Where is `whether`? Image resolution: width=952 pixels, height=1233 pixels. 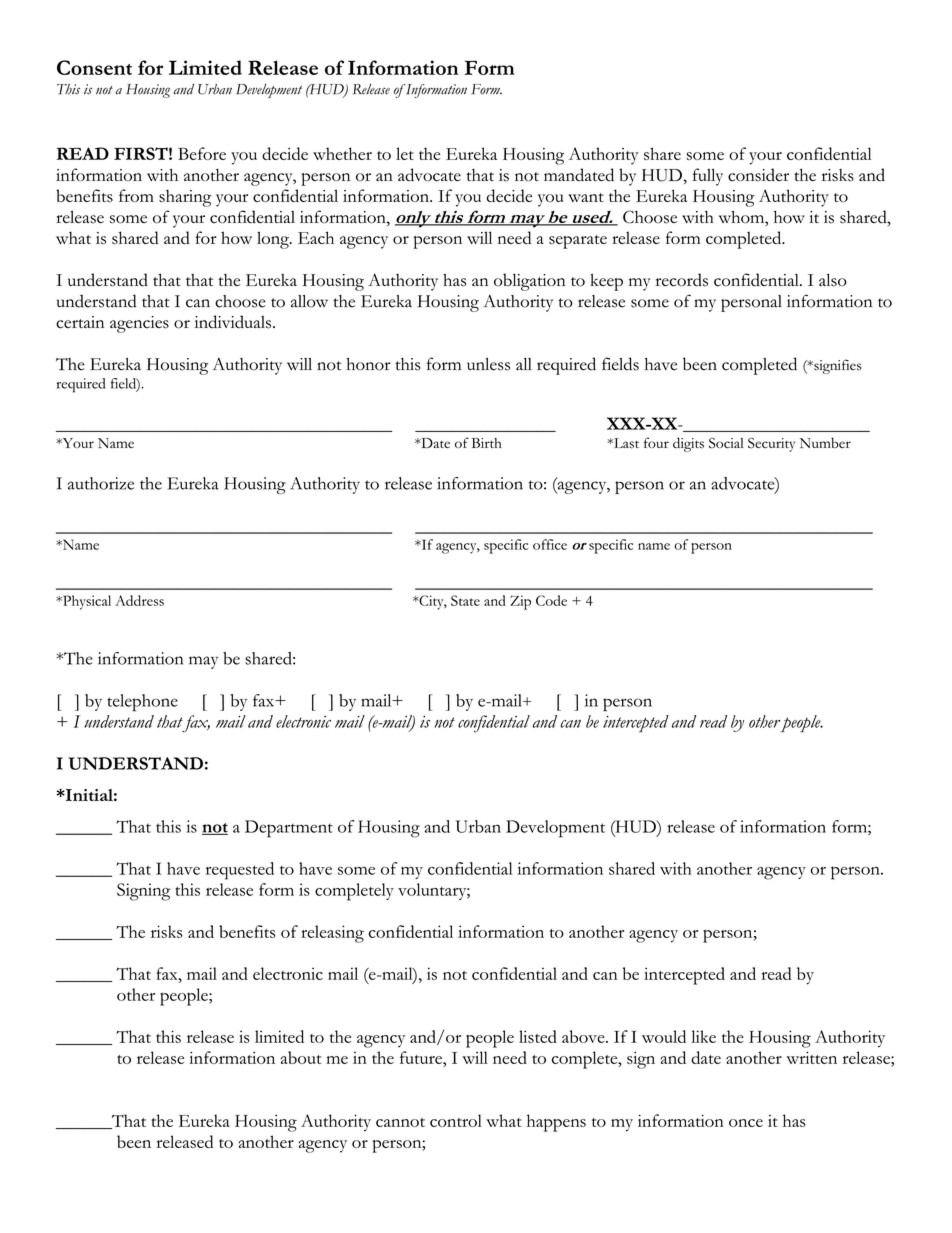
whether is located at coordinates (342, 153).
